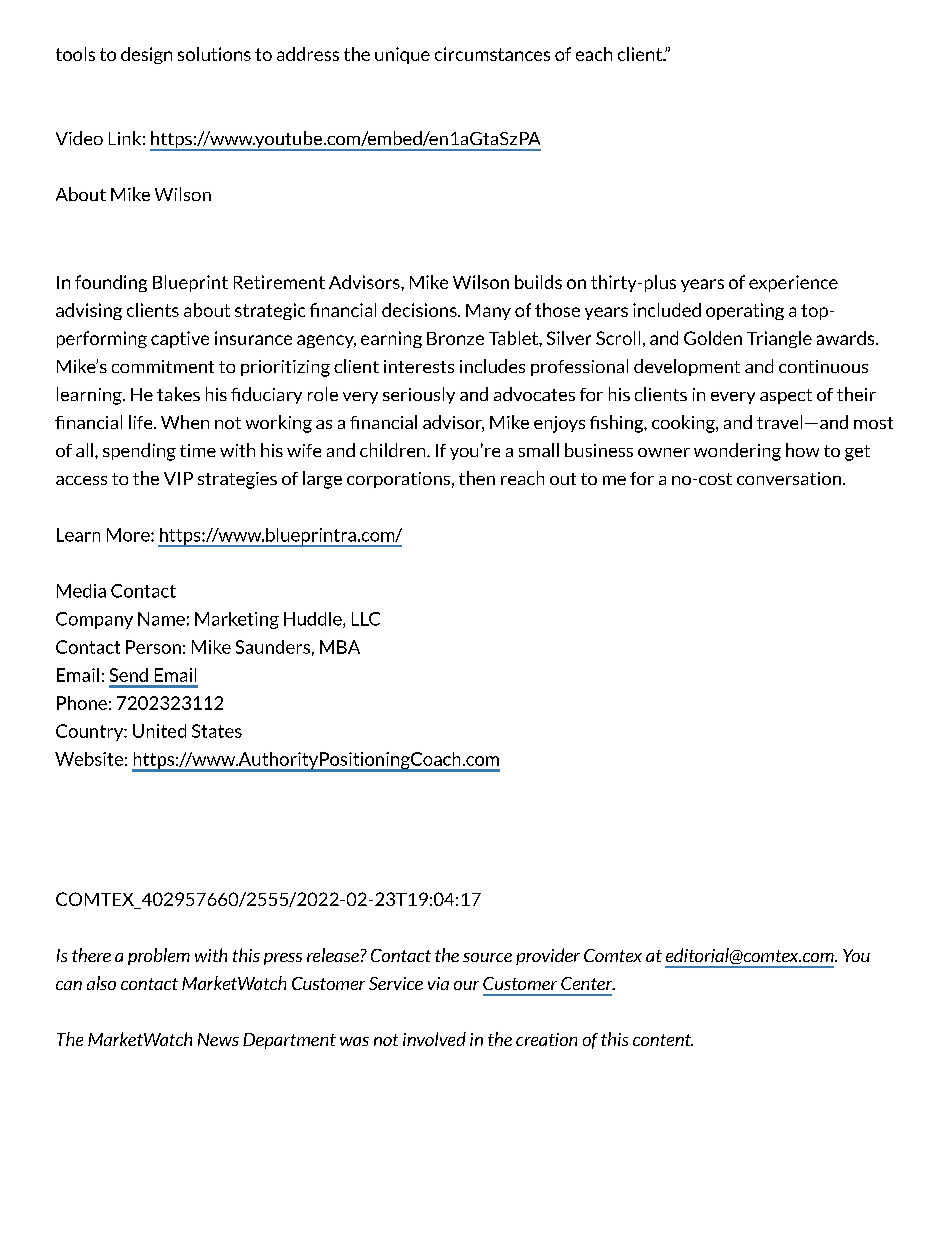 This image has width=952, height=1233. What do you see at coordinates (663, 1040) in the image?
I see `content` at bounding box center [663, 1040].
